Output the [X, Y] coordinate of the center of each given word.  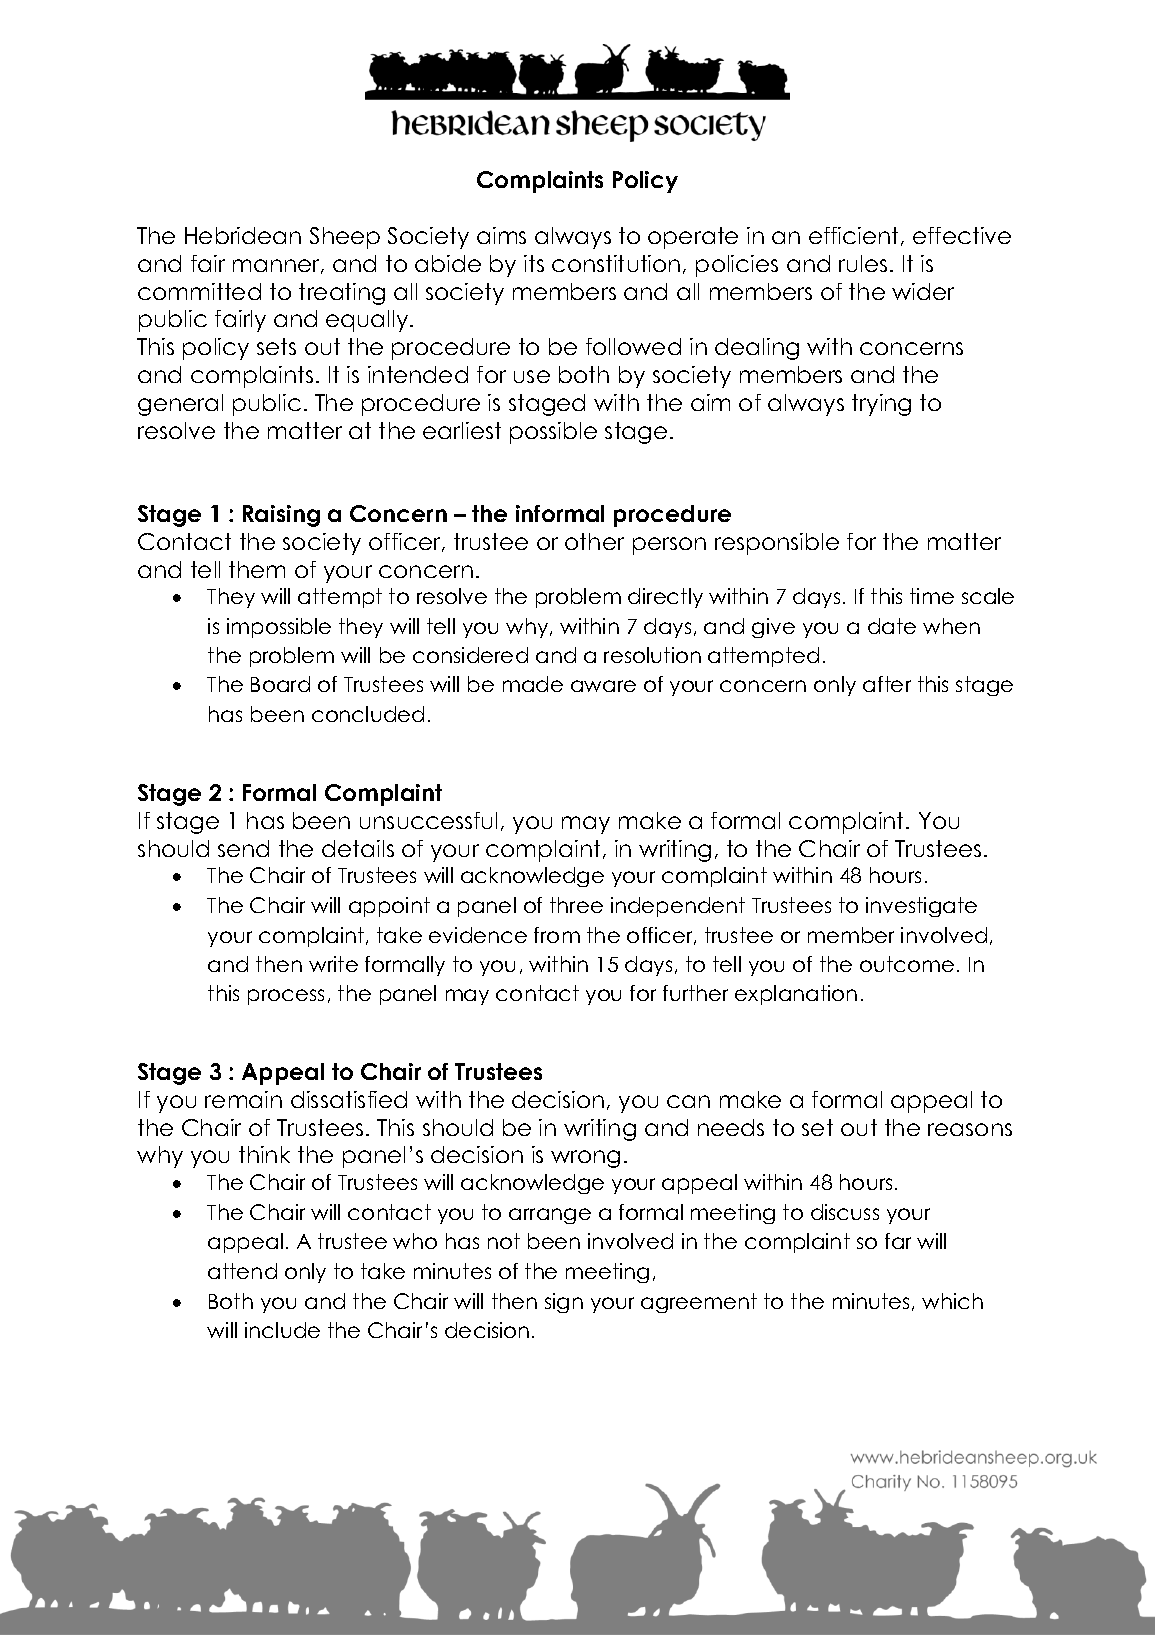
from [557, 935]
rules [863, 263]
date [892, 626]
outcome [907, 964]
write [333, 964]
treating [342, 294]
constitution [616, 263]
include [282, 1330]
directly [665, 598]
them [257, 569]
